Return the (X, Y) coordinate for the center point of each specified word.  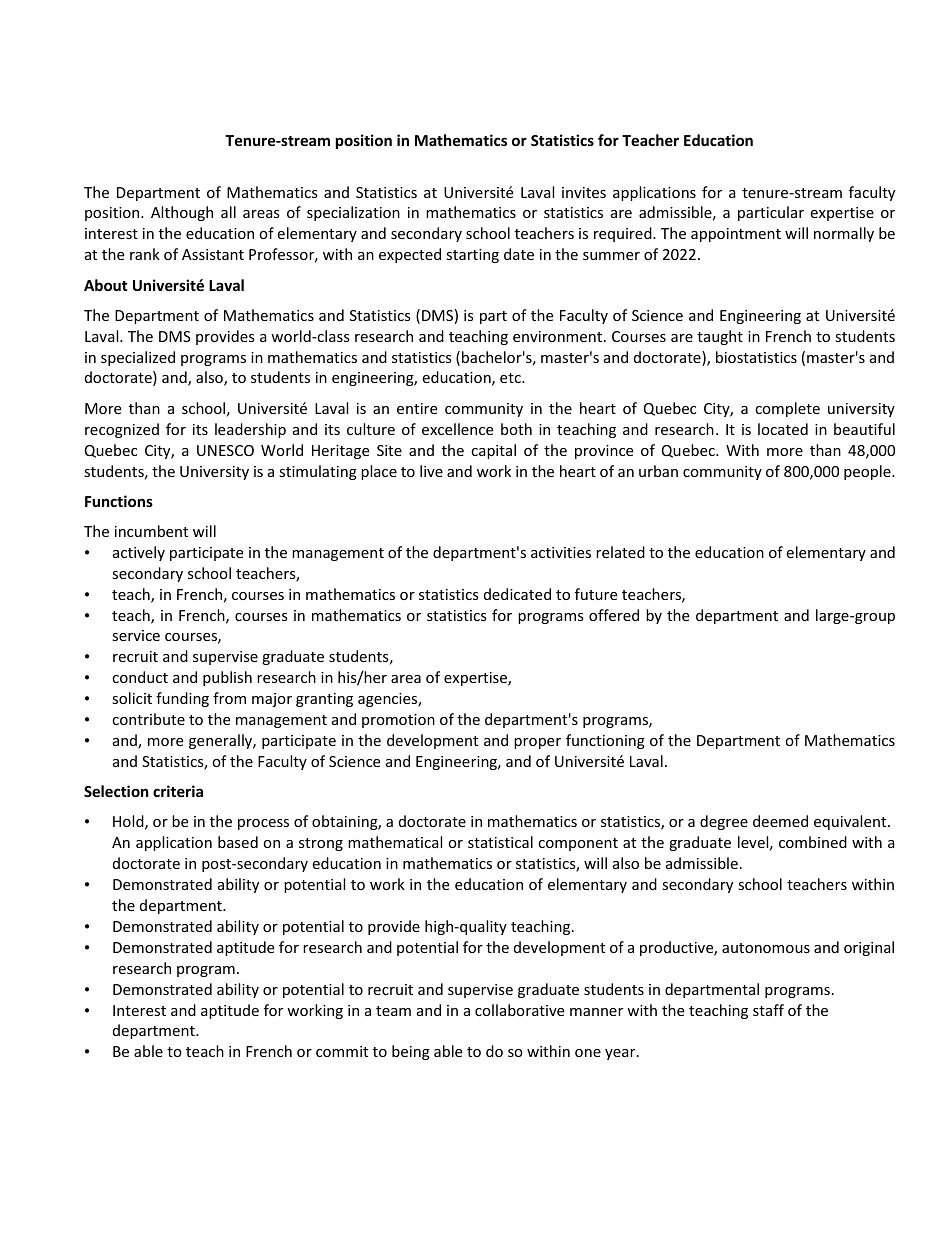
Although (182, 213)
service (136, 635)
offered (614, 615)
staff (768, 1010)
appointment (736, 235)
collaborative (519, 1010)
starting (472, 256)
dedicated (517, 594)
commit (342, 1051)
